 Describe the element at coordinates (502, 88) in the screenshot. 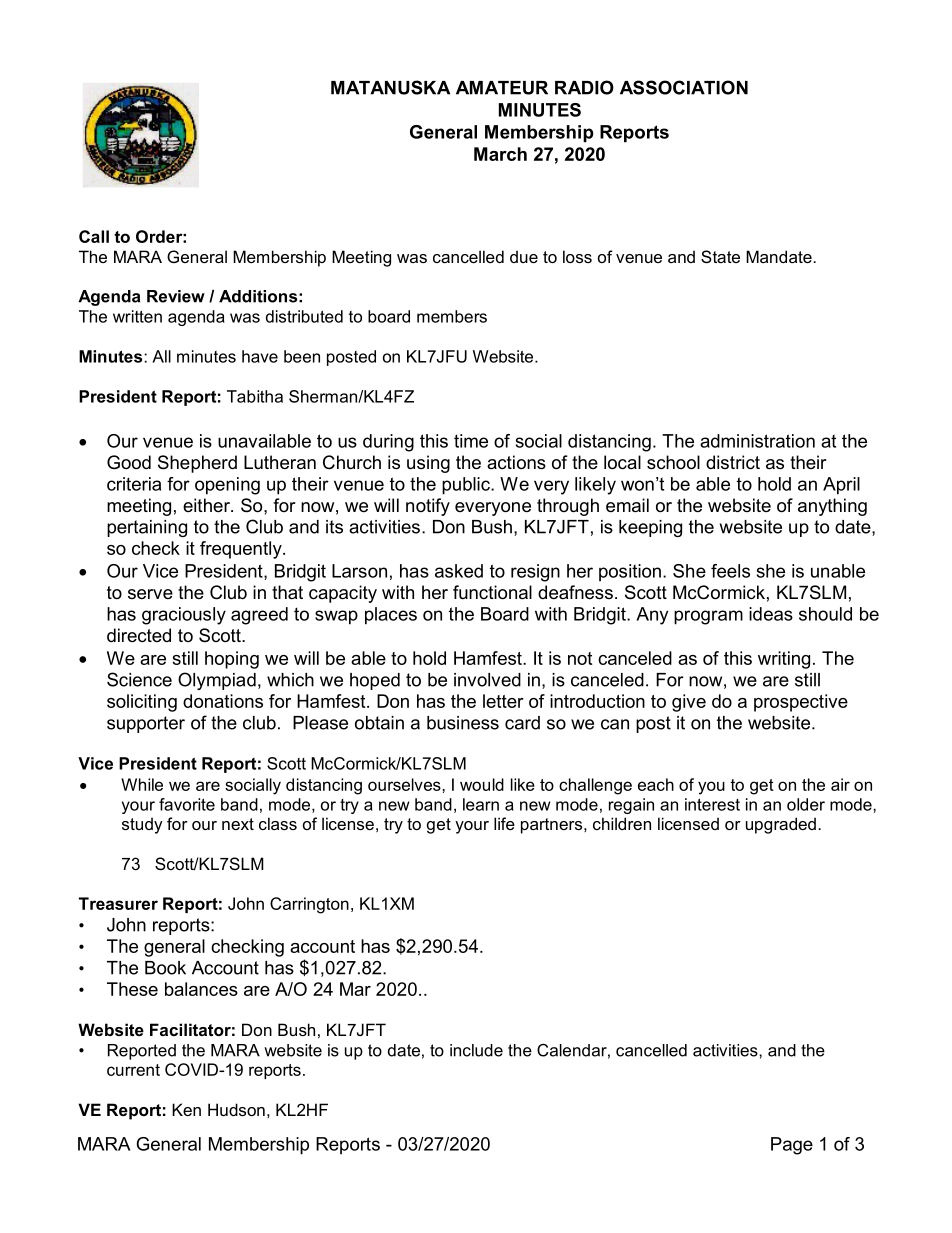

I see `AMATEUR` at that location.
